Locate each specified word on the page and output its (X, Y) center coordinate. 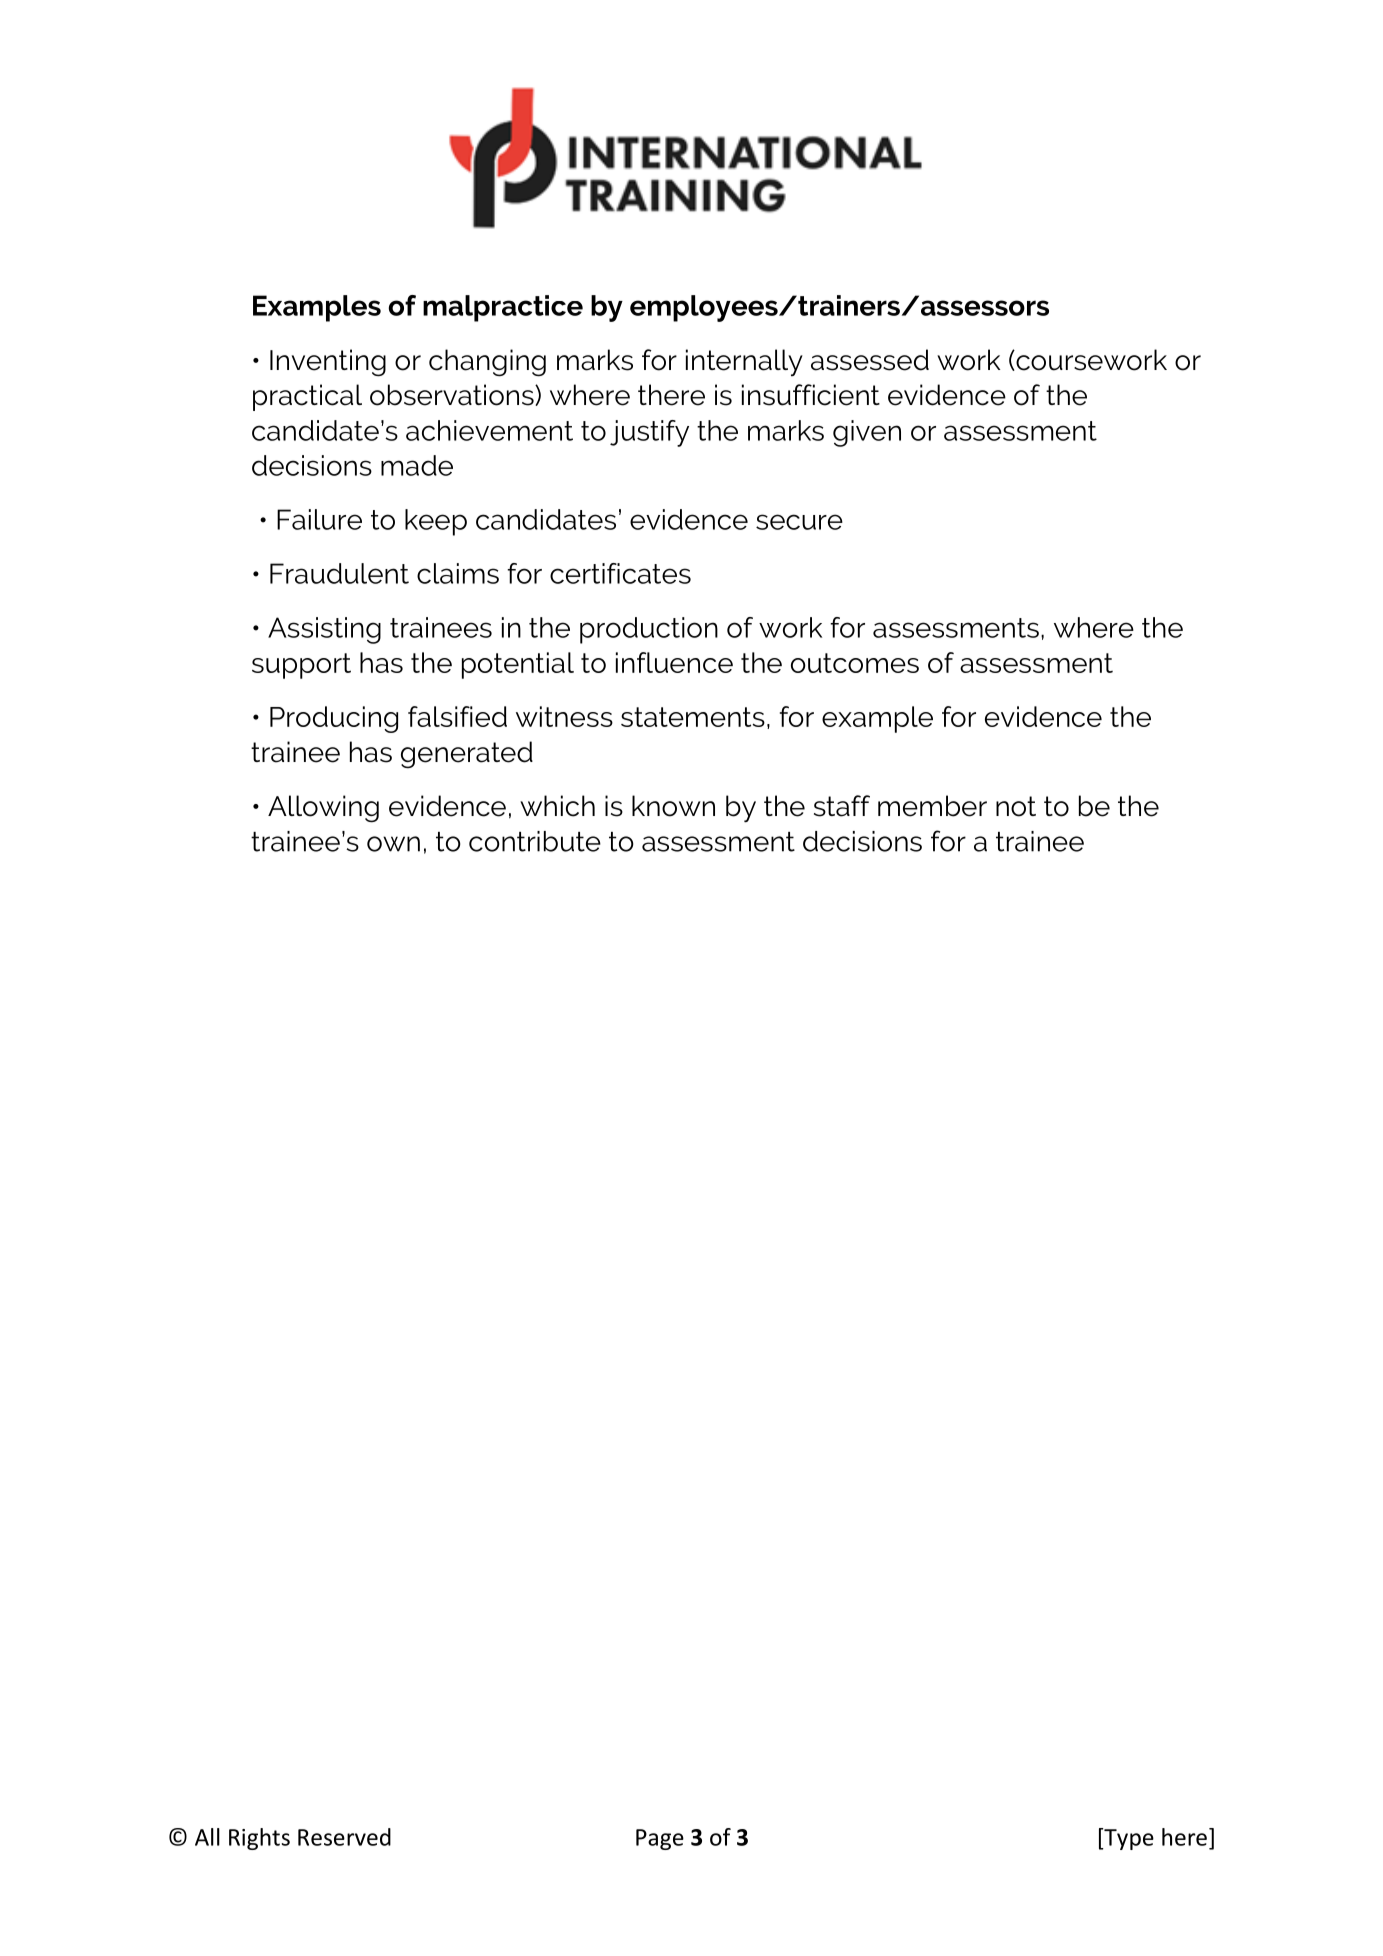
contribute (535, 841)
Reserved (344, 1837)
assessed (870, 360)
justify (649, 433)
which (557, 806)
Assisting (324, 630)
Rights (259, 1839)
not (1016, 806)
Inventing (328, 363)
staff (842, 806)
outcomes (855, 663)
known (673, 806)
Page (660, 1839)
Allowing (323, 809)
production (649, 630)
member (932, 806)
